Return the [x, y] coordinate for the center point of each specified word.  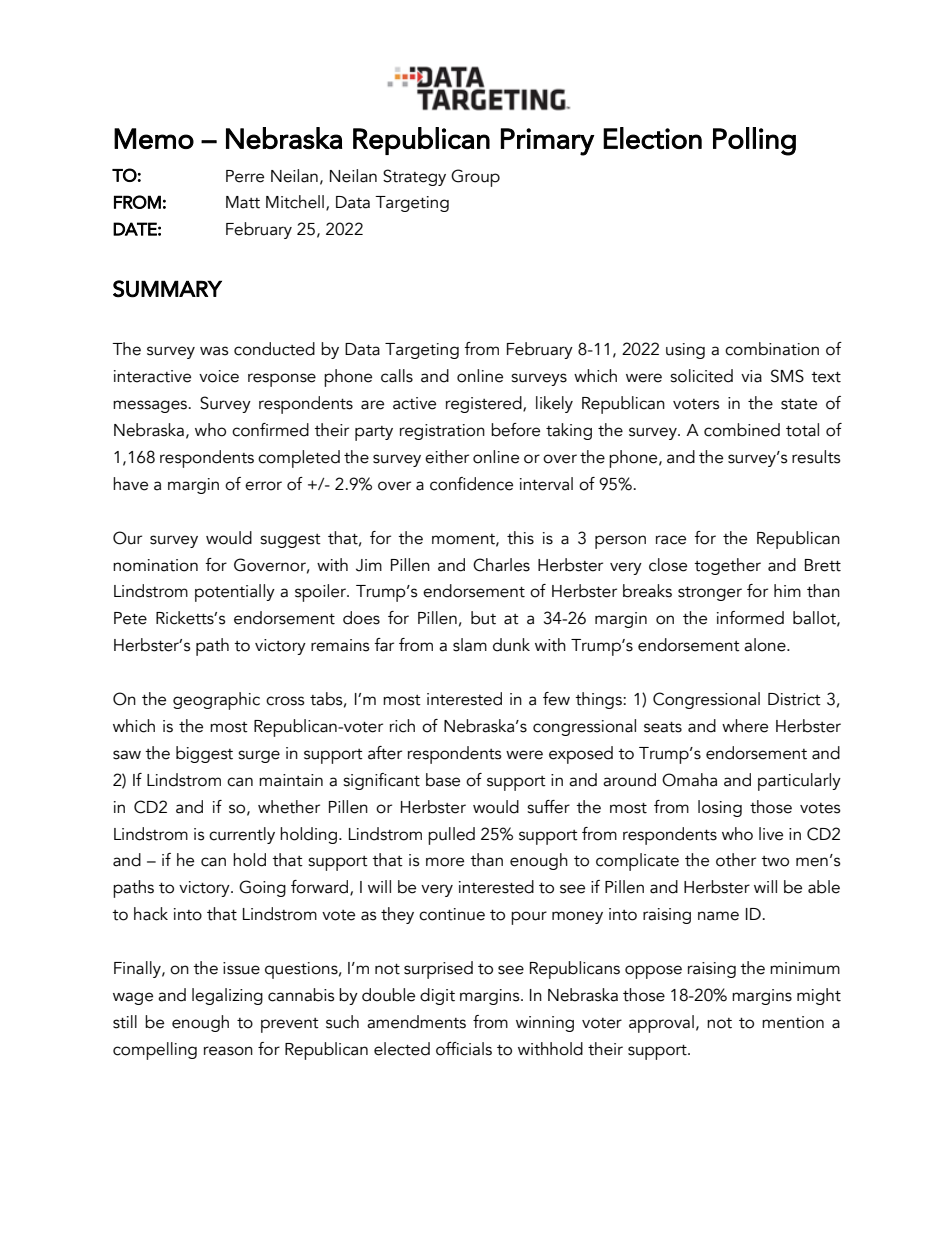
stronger [710, 594]
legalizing [227, 996]
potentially [235, 593]
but [483, 618]
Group [475, 178]
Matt [243, 202]
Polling [754, 141]
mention [793, 1022]
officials [464, 1049]
